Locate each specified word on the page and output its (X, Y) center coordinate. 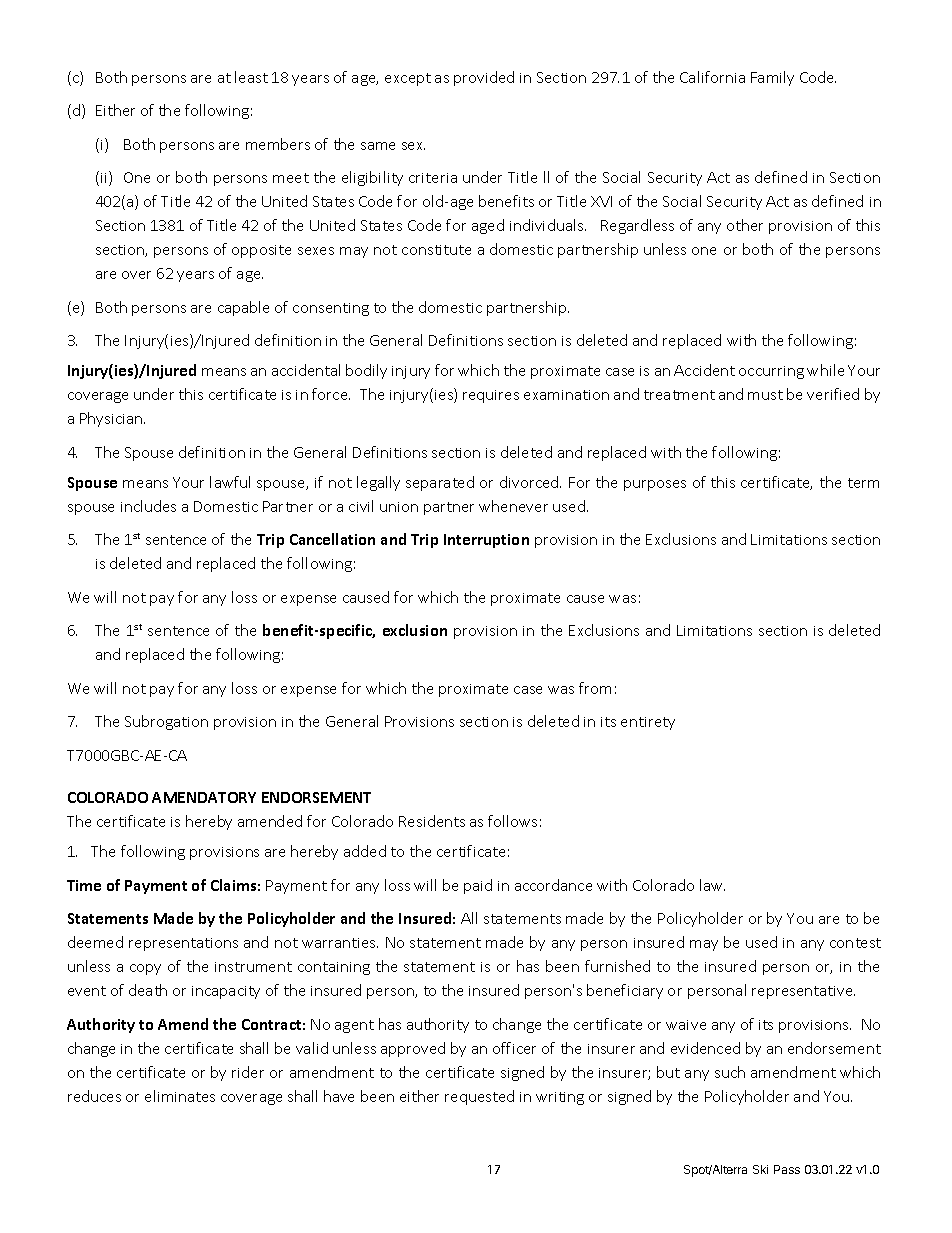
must (765, 395)
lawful (230, 482)
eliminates (180, 1096)
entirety (648, 723)
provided (484, 78)
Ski (760, 1169)
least (251, 77)
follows (512, 821)
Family (772, 78)
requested (479, 1097)
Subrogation (166, 722)
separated (440, 483)
